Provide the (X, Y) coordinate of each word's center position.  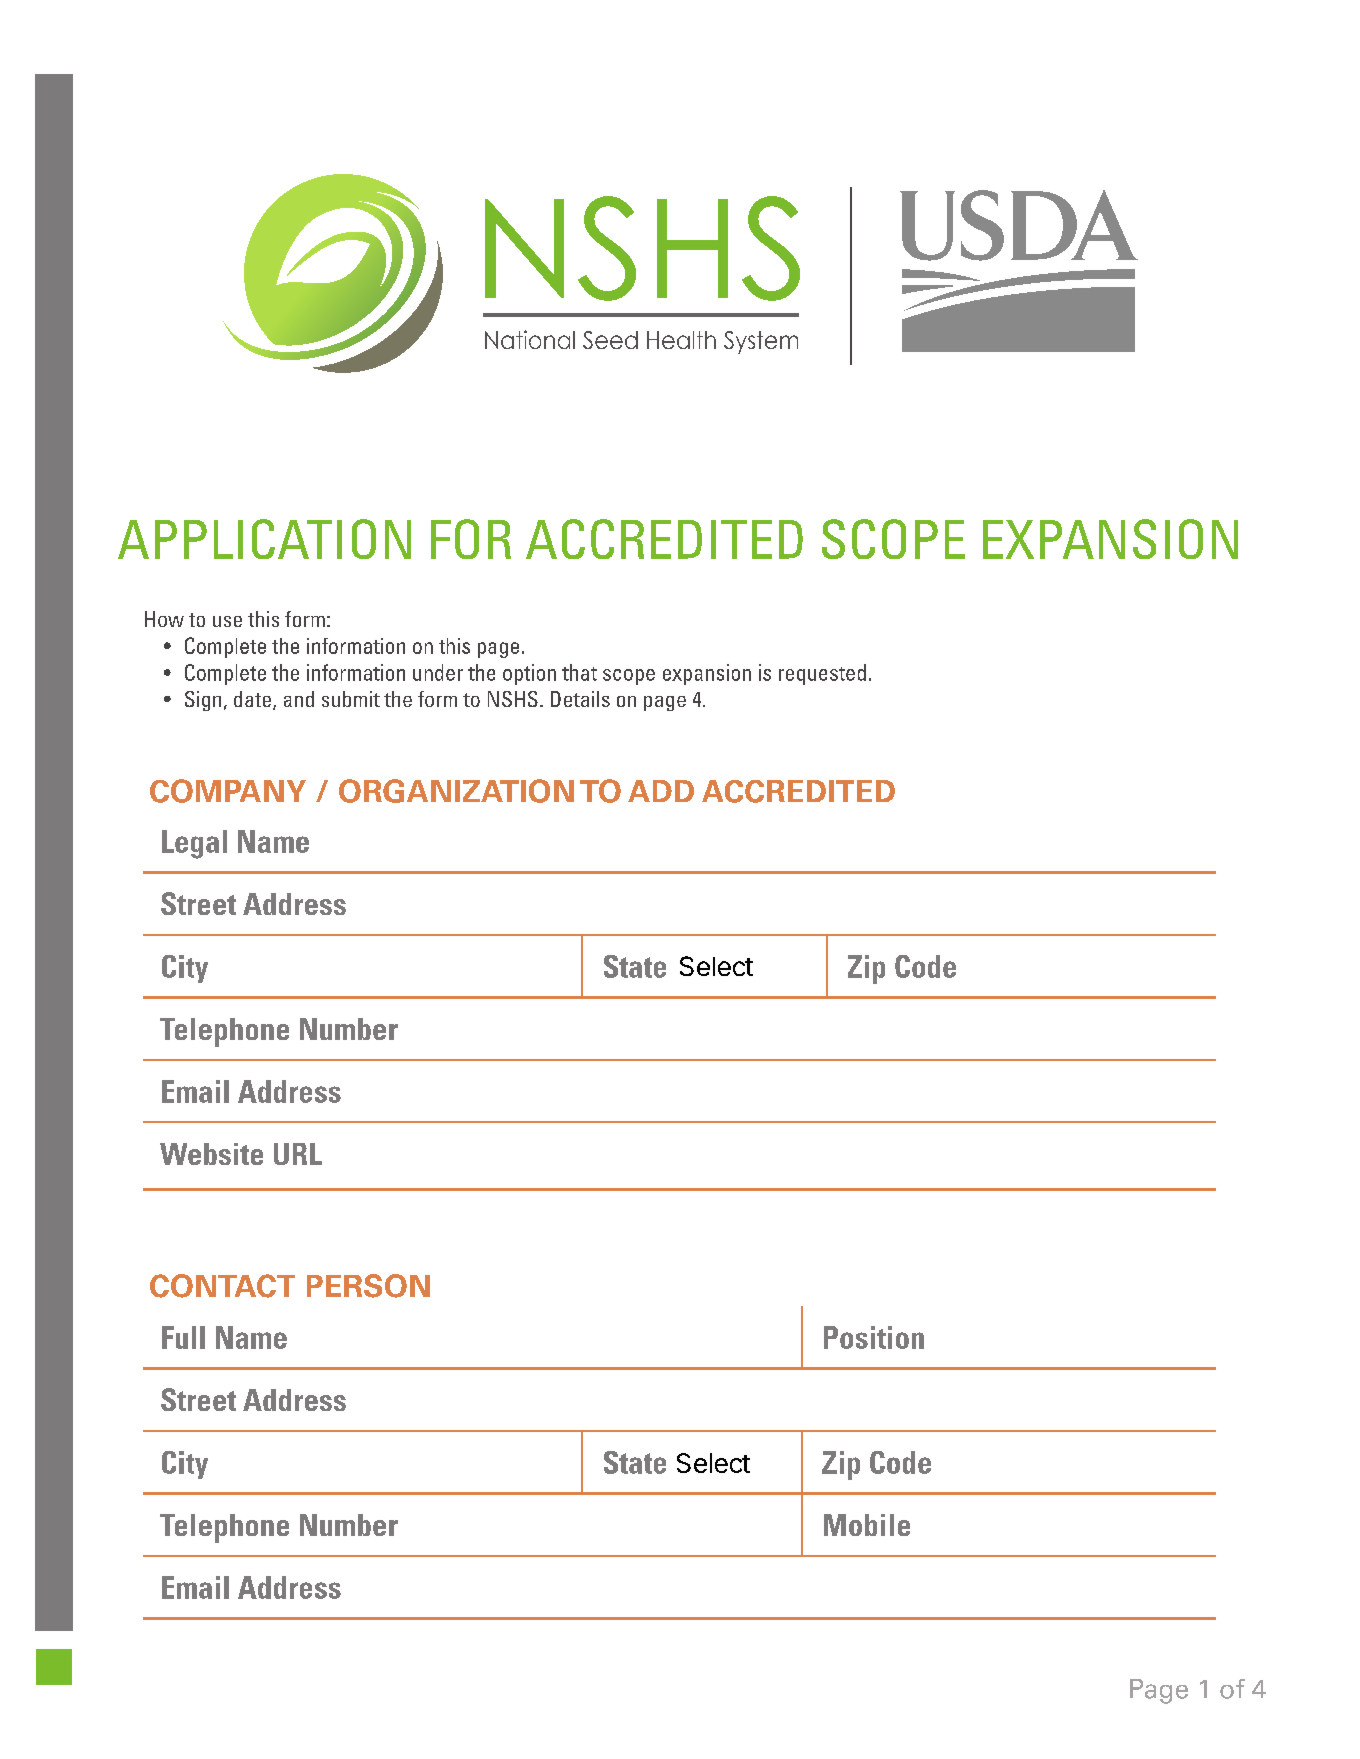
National (530, 339)
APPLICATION (264, 539)
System (761, 342)
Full (183, 1337)
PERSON (368, 1286)
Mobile (867, 1525)
